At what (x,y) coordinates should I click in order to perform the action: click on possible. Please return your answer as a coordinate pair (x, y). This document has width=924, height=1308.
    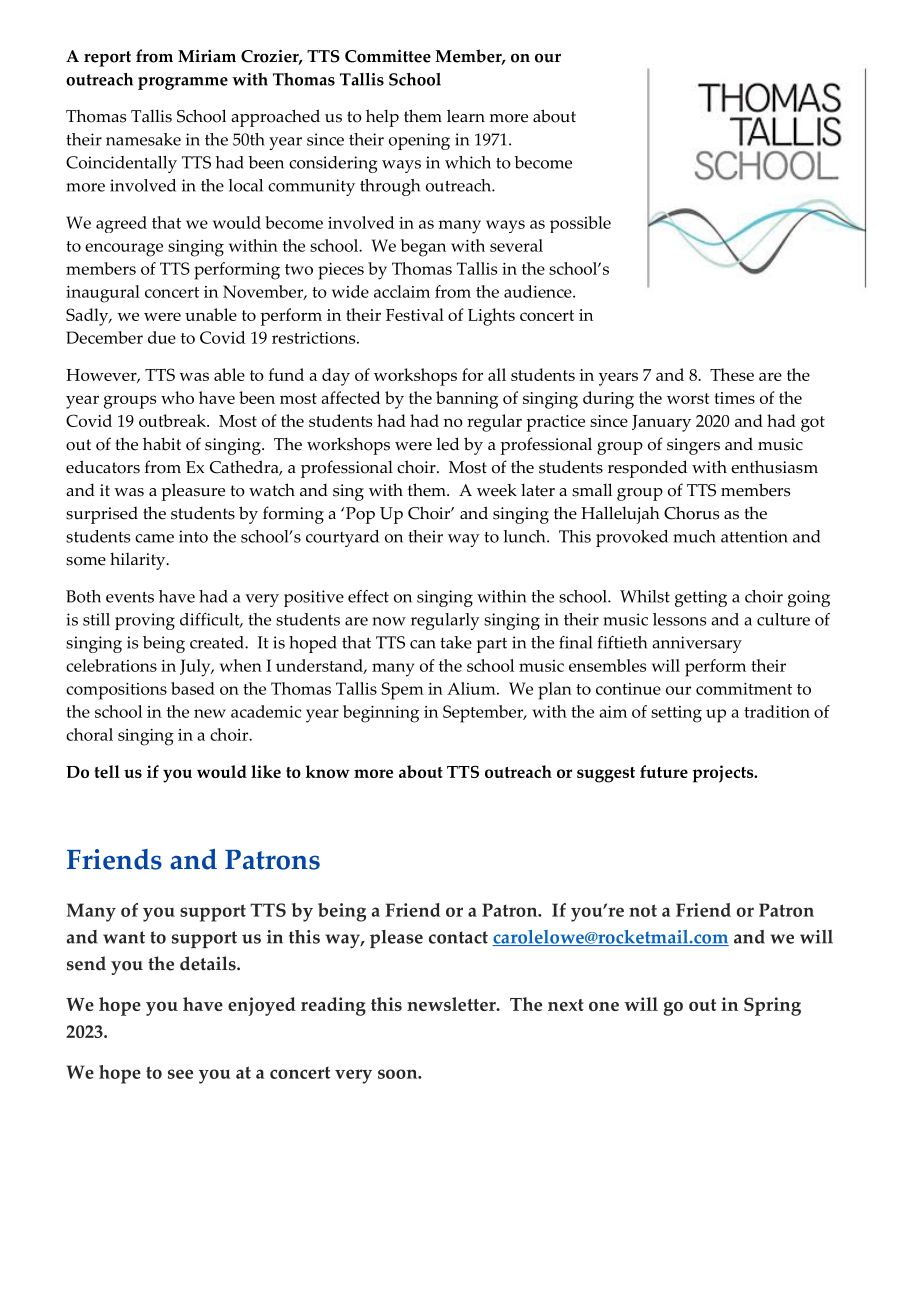
    Looking at the image, I should click on (580, 224).
